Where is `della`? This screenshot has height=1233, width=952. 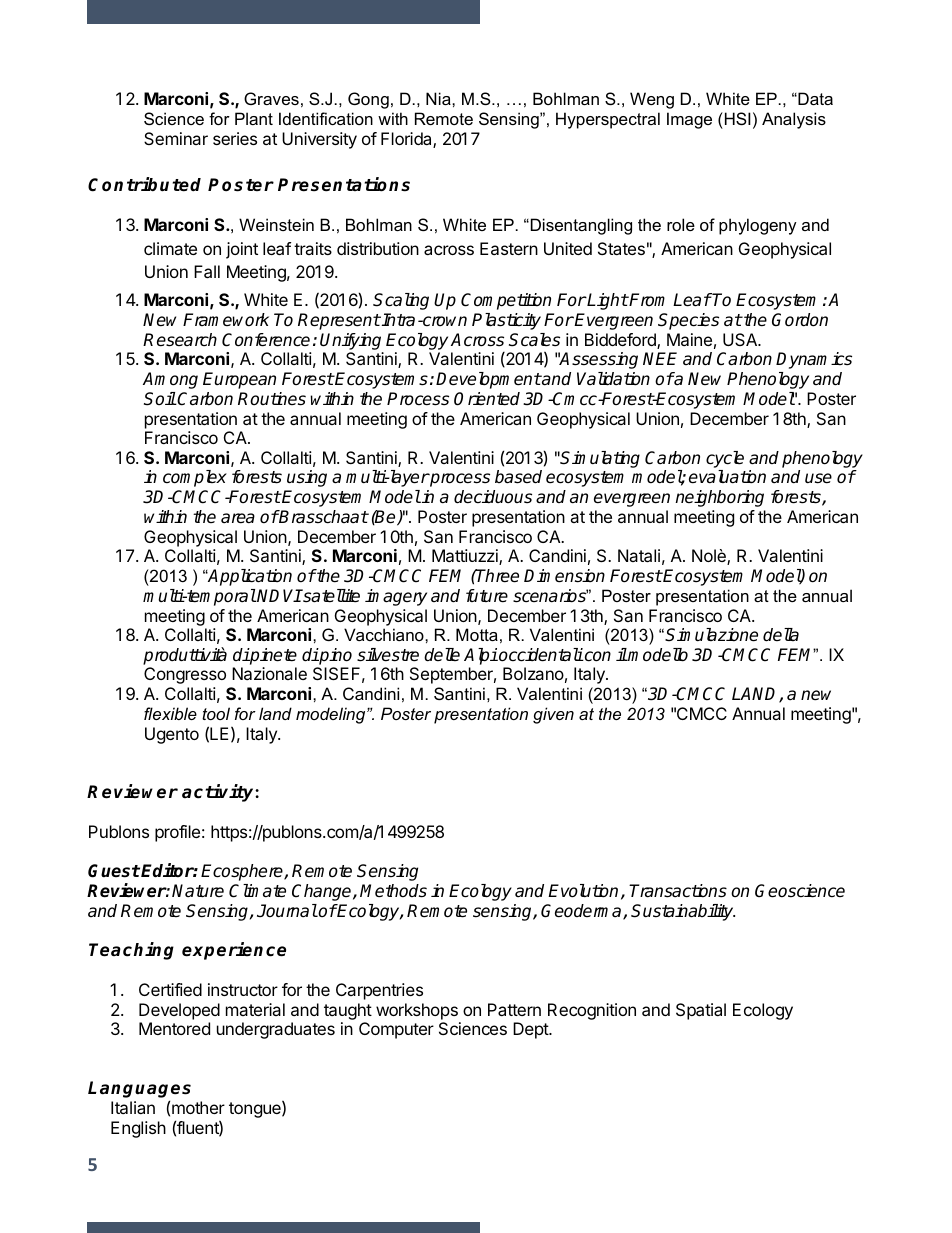
della is located at coordinates (781, 635).
